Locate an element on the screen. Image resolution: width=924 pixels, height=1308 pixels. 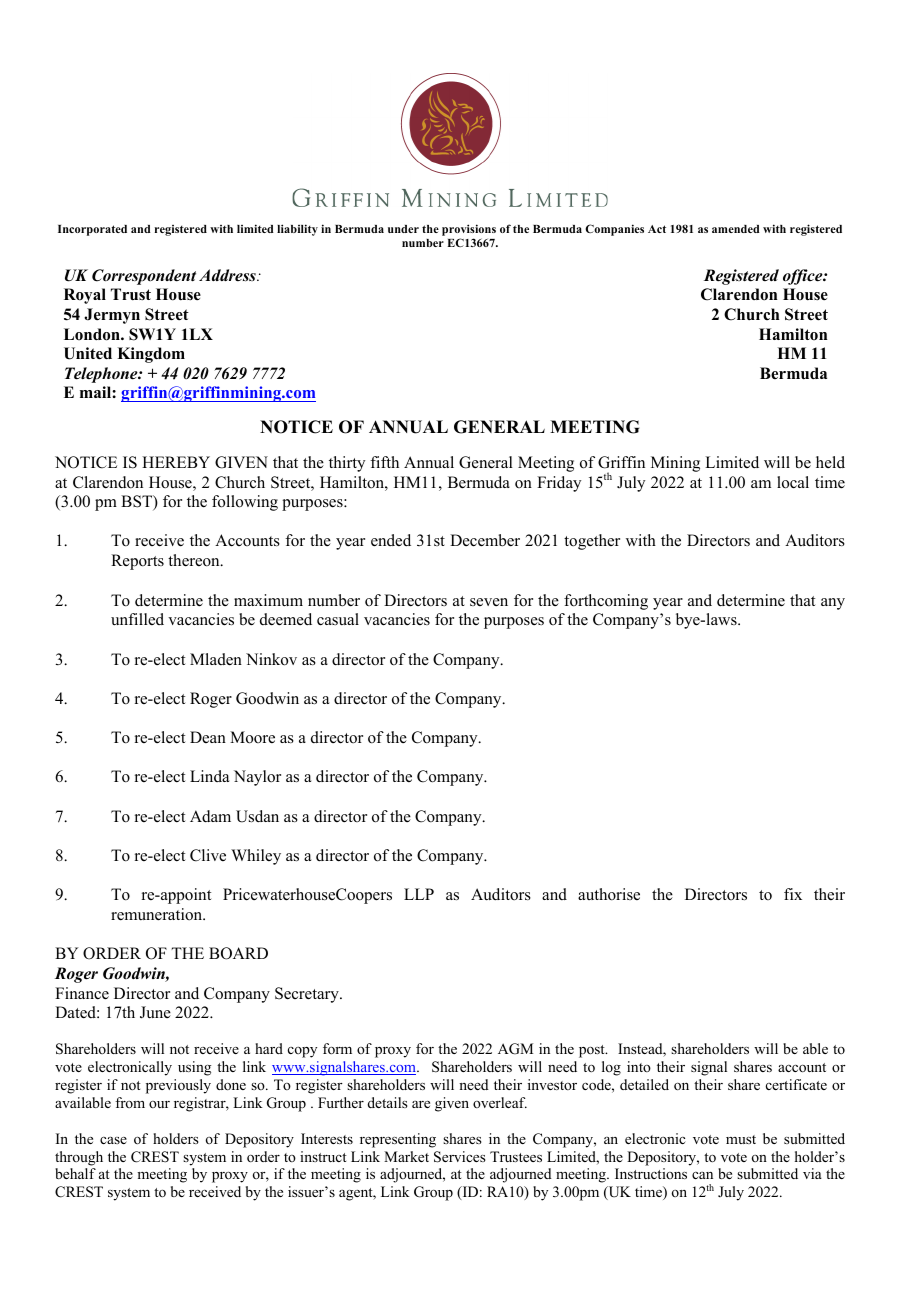
Clive is located at coordinates (208, 855).
